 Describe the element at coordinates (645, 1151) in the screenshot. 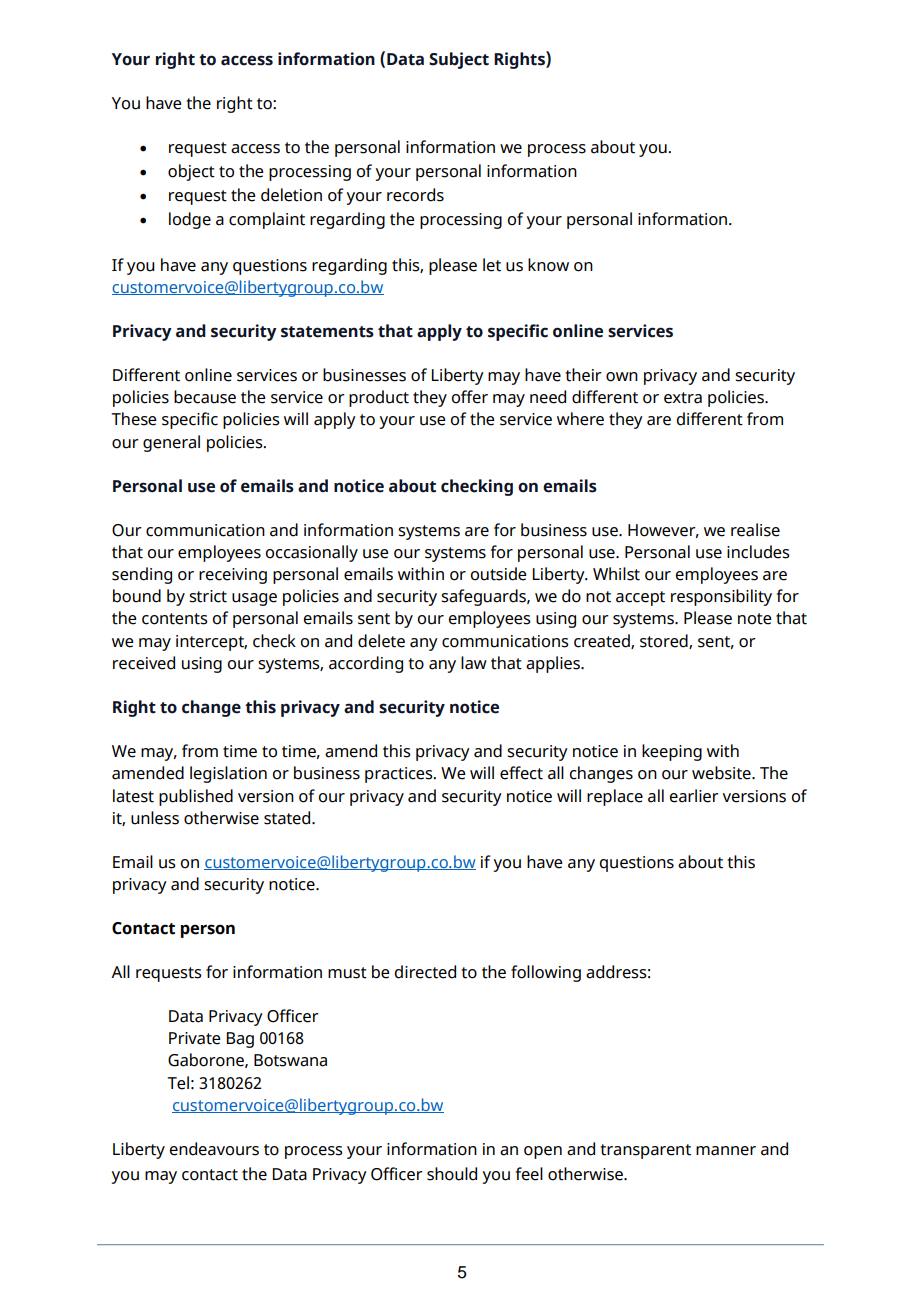

I see `transparent` at that location.
